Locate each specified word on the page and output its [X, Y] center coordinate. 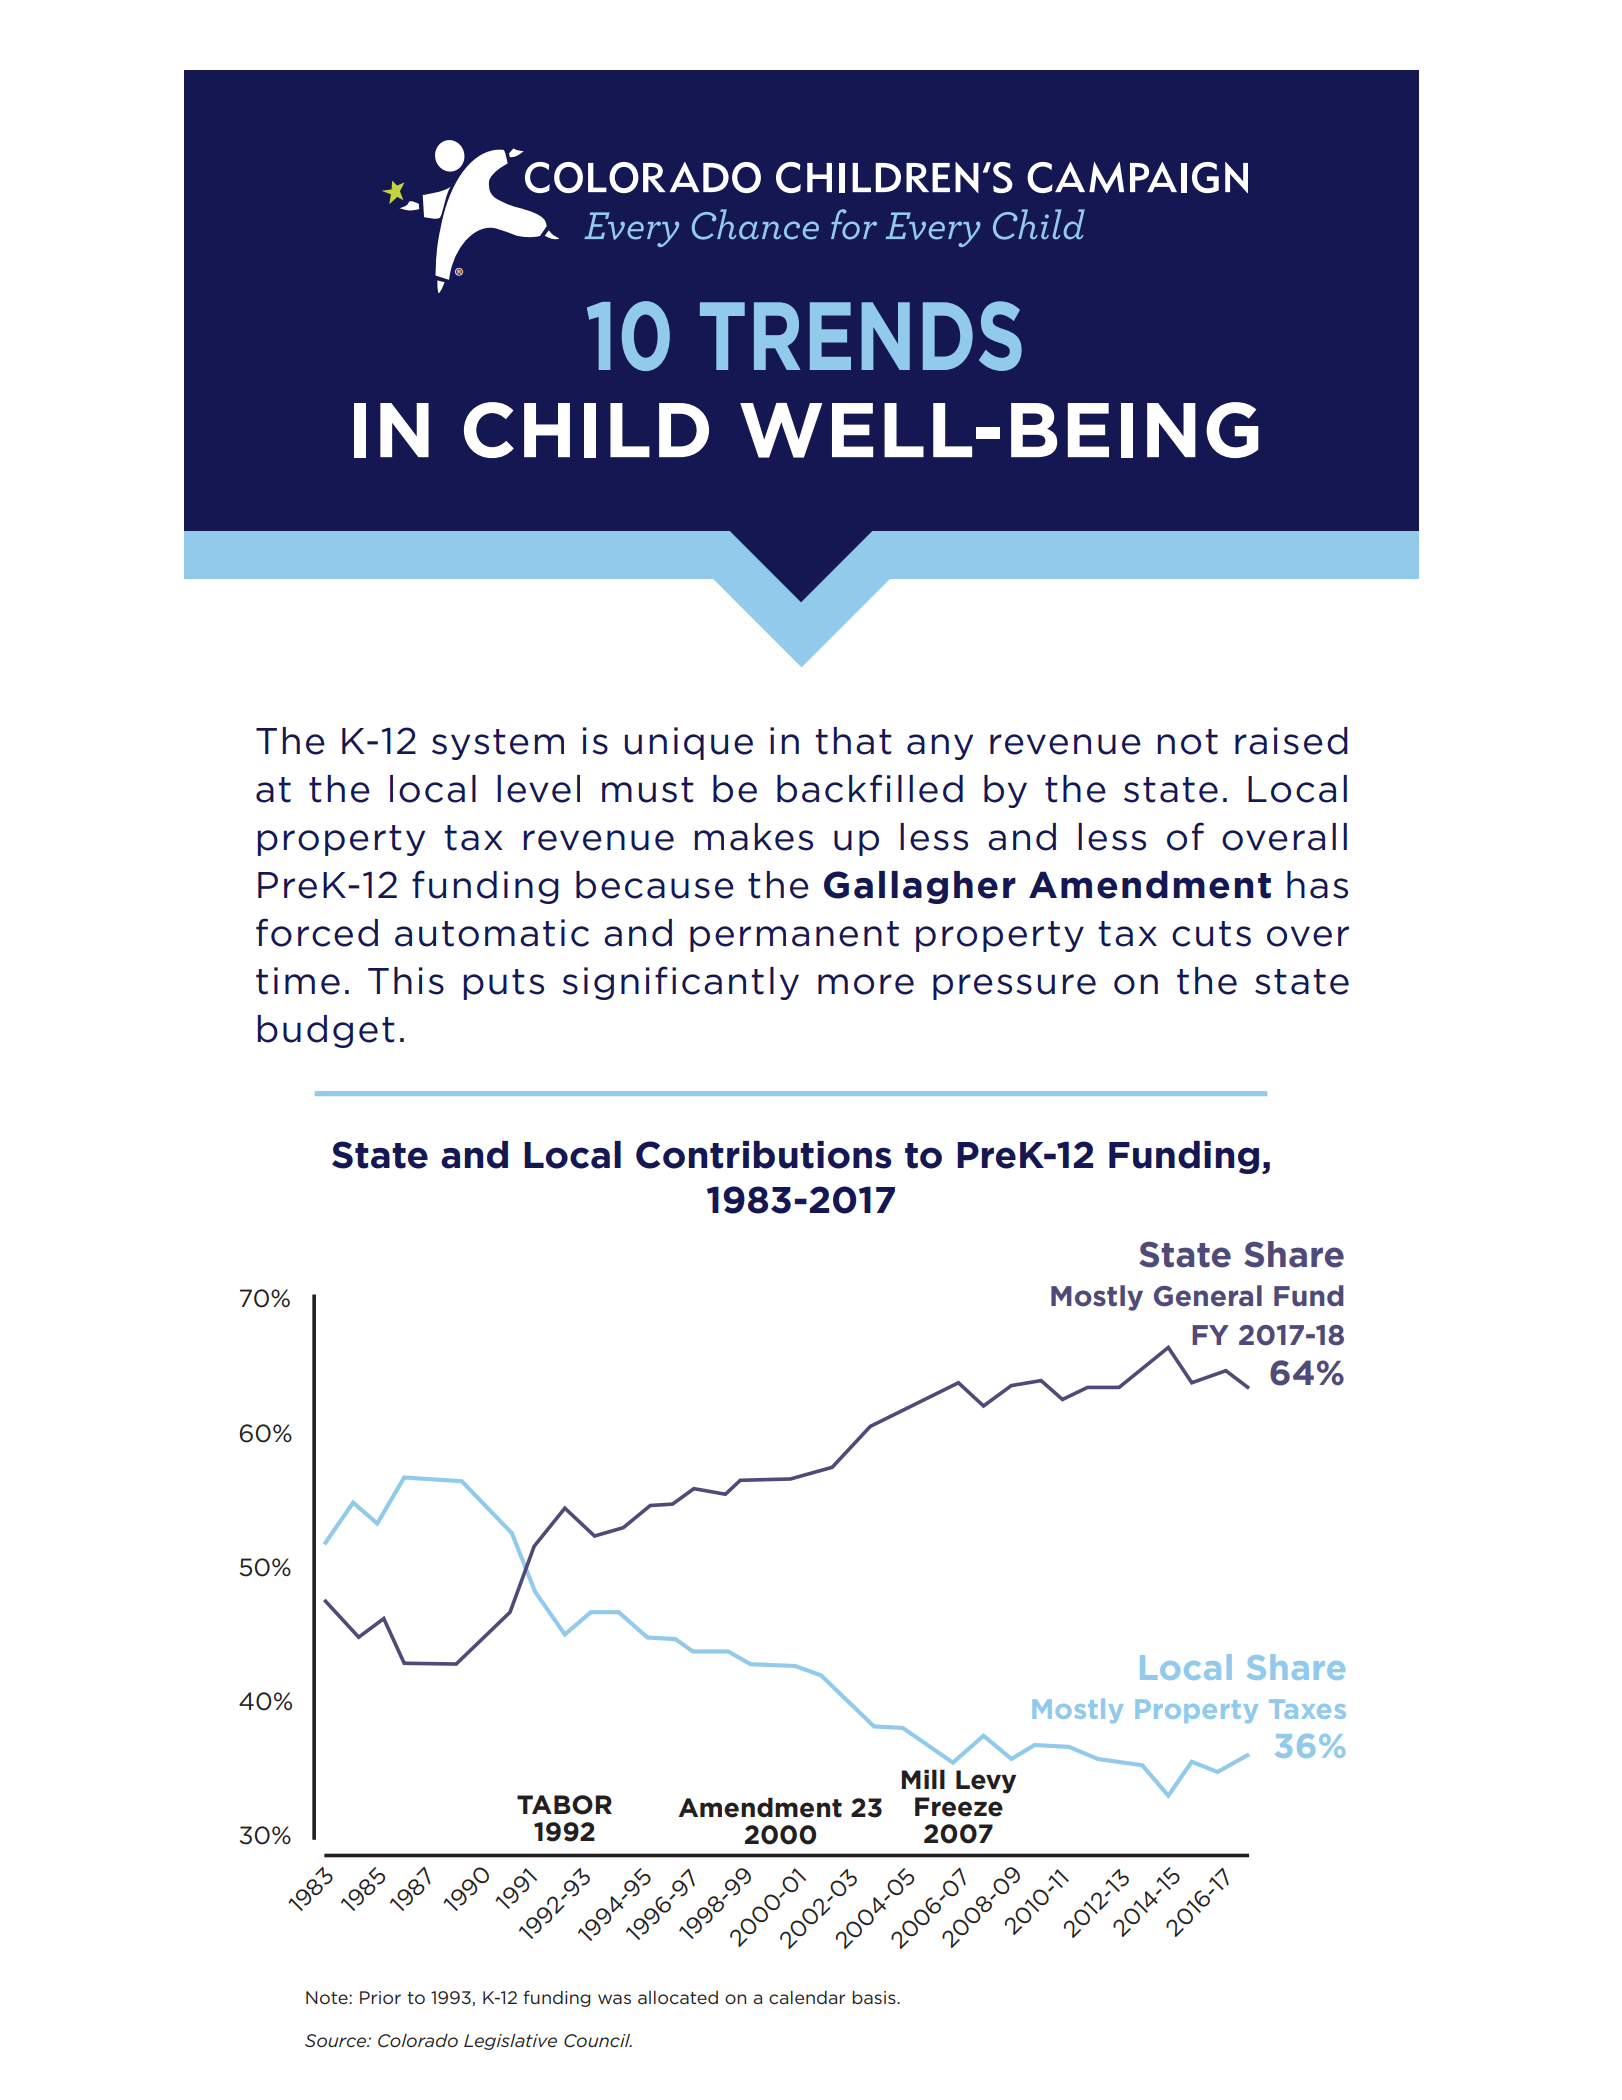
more [866, 984]
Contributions [763, 1155]
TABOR [564, 1805]
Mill [923, 1779]
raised [1291, 741]
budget [326, 1031]
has [1317, 885]
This [406, 981]
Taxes [1307, 1709]
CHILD [586, 430]
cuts [1211, 934]
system [498, 744]
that [854, 741]
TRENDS [861, 336]
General [1208, 1296]
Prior [380, 1997]
